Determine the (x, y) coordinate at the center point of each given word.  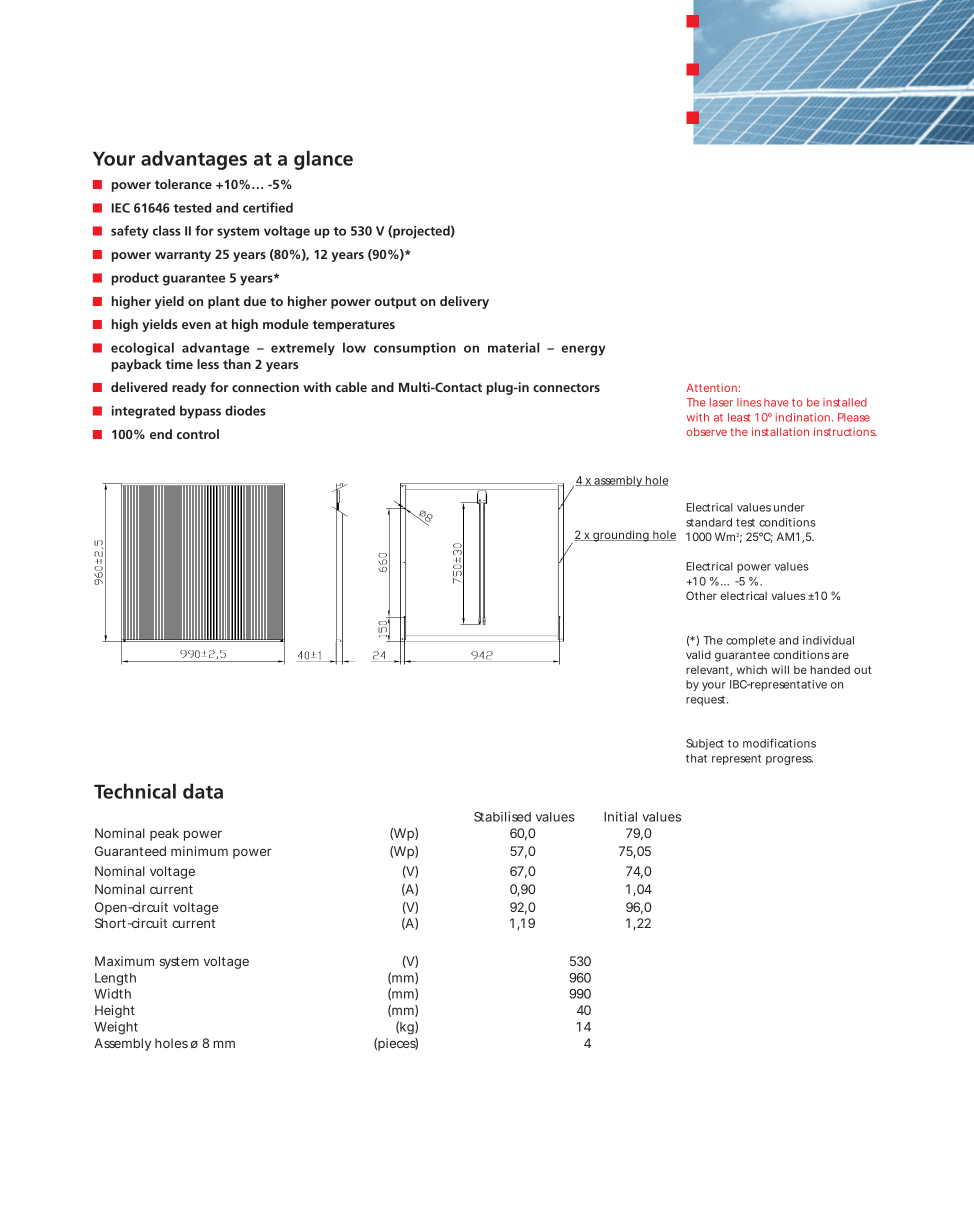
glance (323, 160)
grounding (621, 536)
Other (701, 595)
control (198, 434)
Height (115, 1011)
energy (583, 350)
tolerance (183, 184)
